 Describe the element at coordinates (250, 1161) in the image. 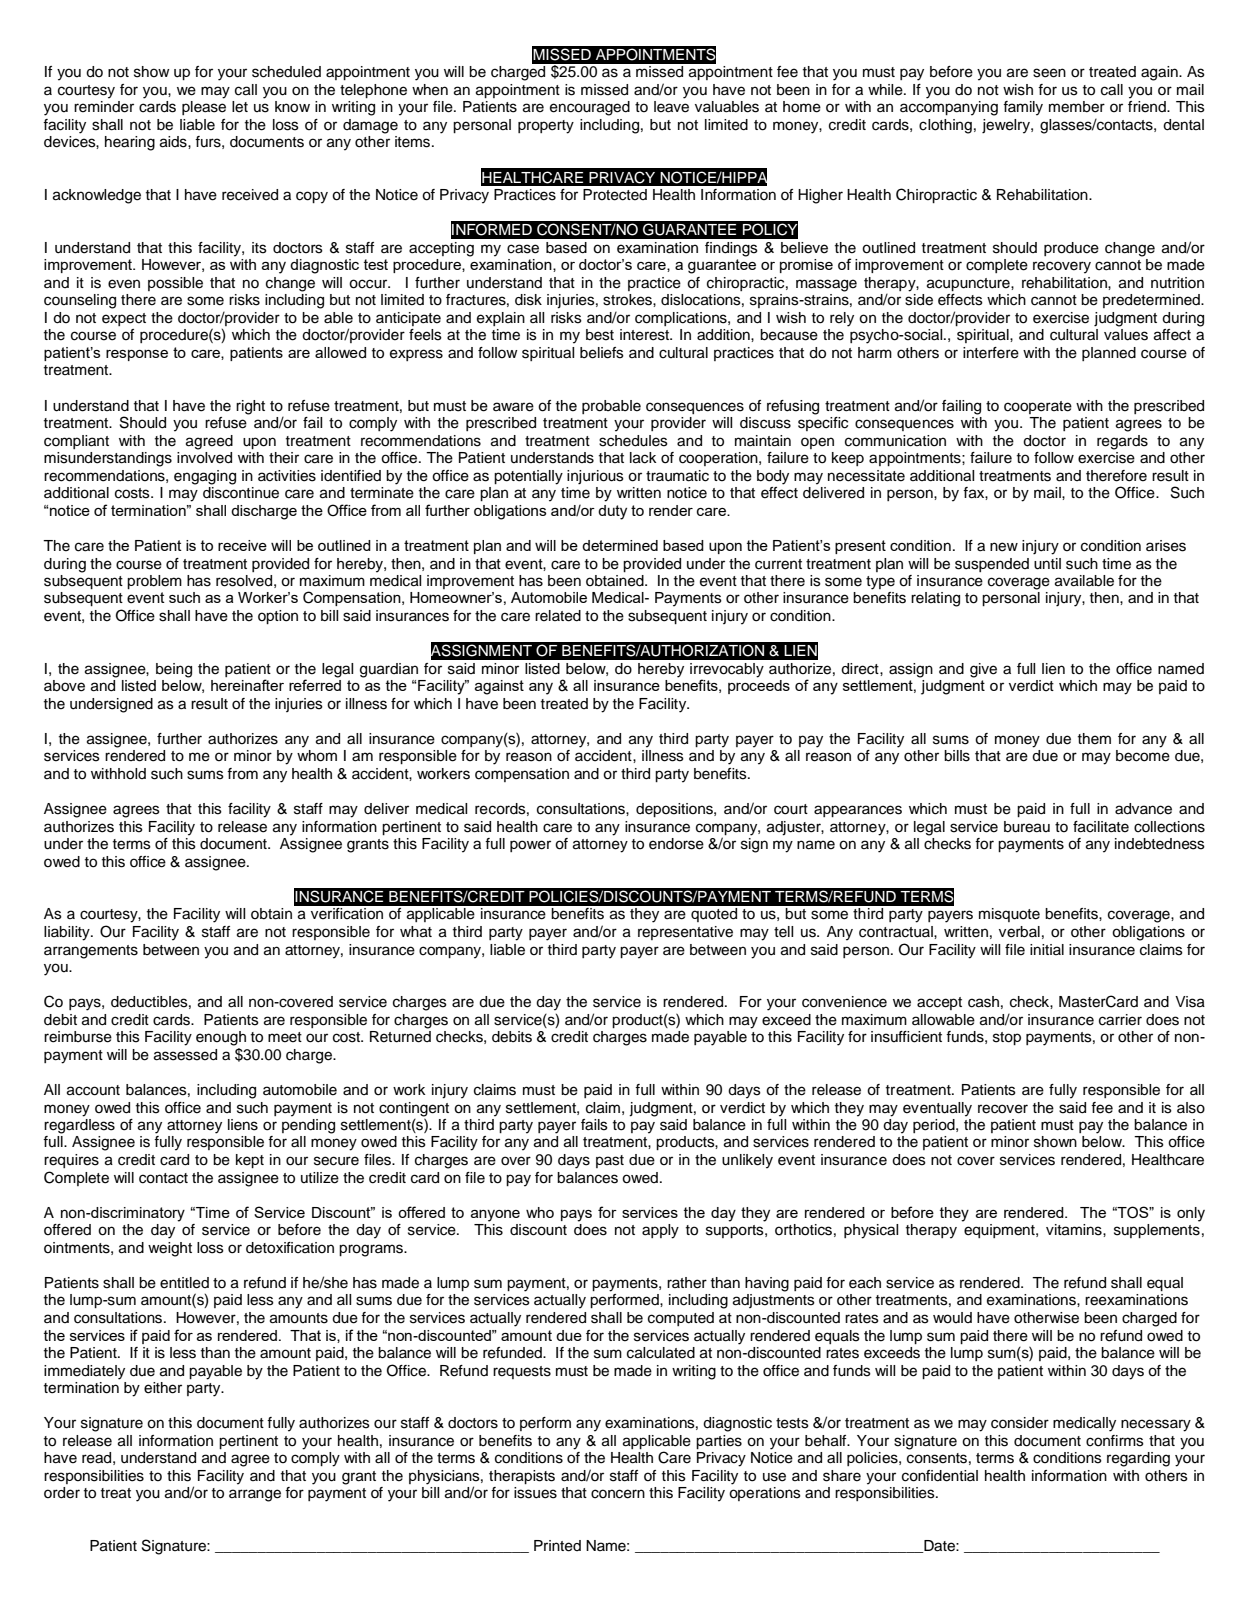

I see `kept` at that location.
